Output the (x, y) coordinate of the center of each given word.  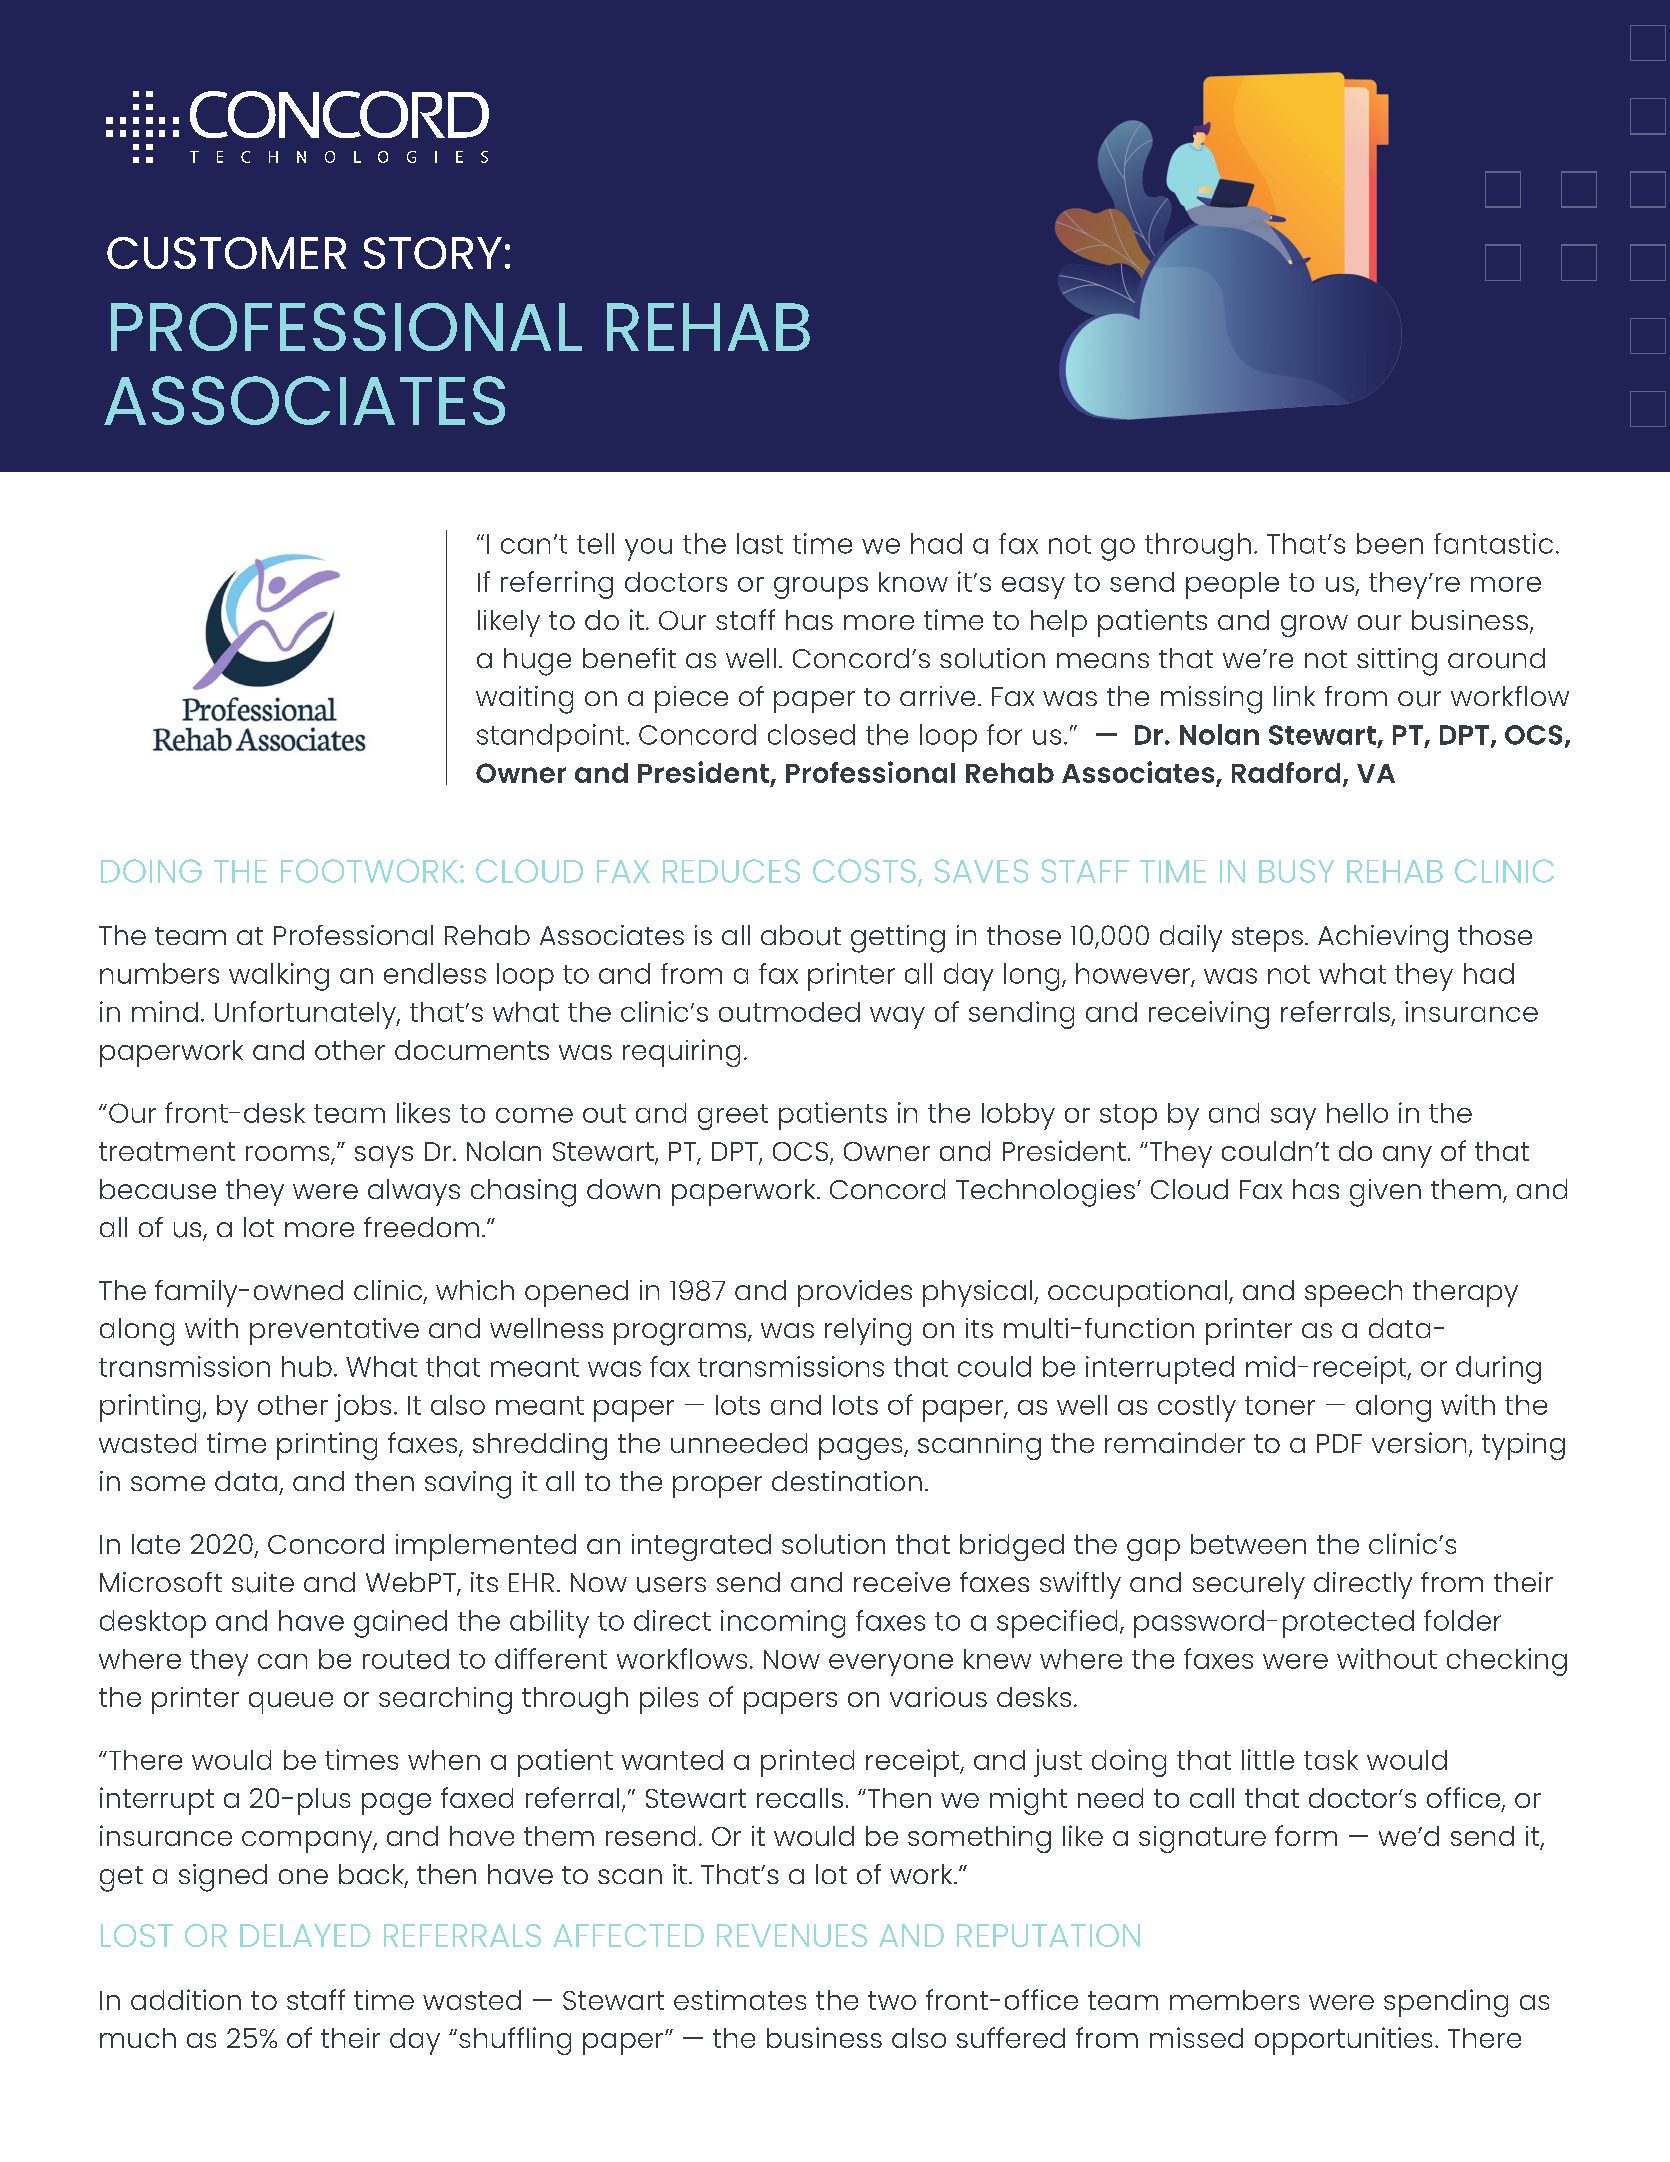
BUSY (1296, 871)
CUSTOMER (226, 253)
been (1390, 543)
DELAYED (305, 1935)
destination (847, 1481)
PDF (1339, 1443)
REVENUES (792, 1935)
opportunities (1343, 2041)
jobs (363, 1408)
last (760, 543)
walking (279, 977)
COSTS (864, 871)
